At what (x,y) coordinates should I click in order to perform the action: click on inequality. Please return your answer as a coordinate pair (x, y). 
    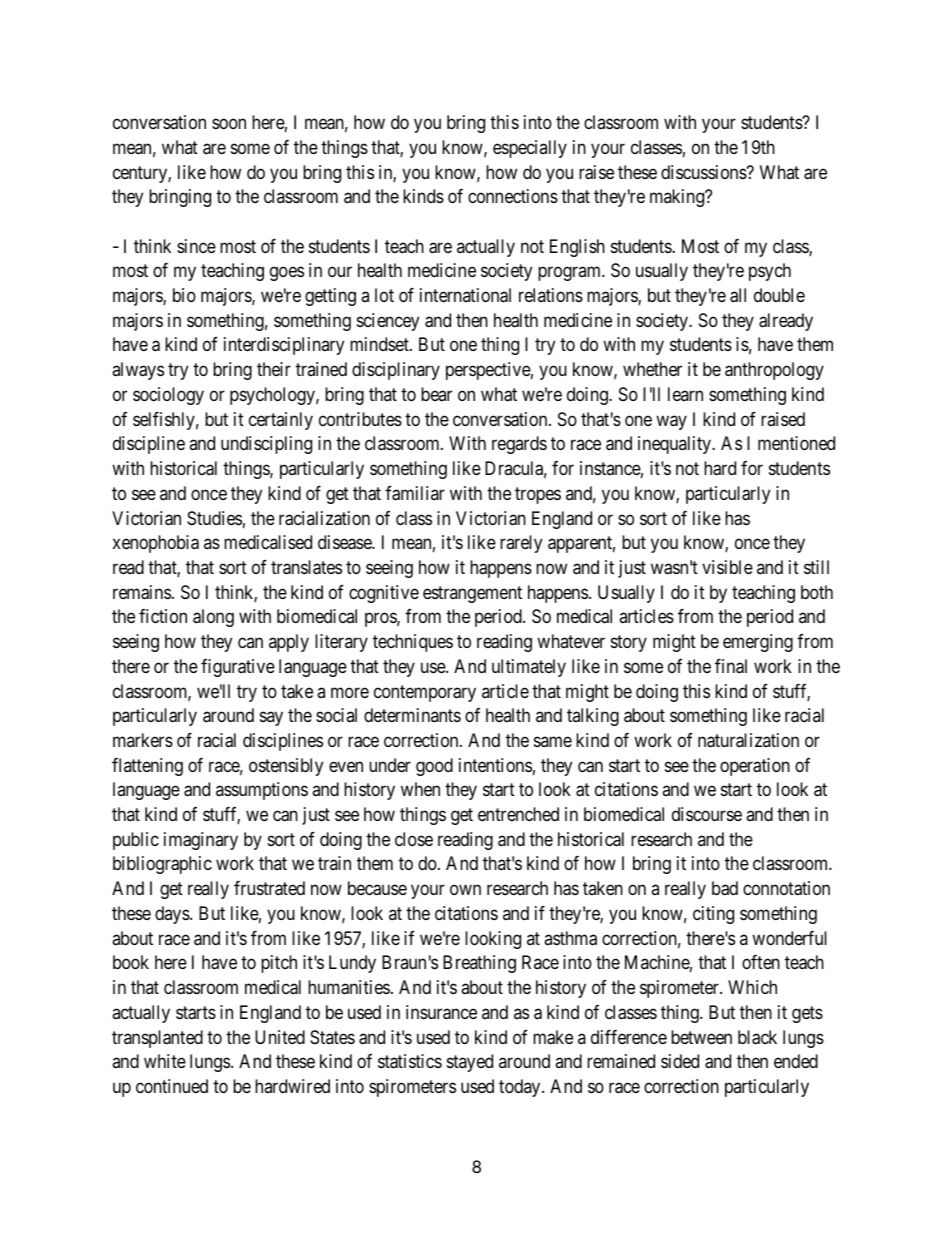
    Looking at the image, I should click on (675, 445).
